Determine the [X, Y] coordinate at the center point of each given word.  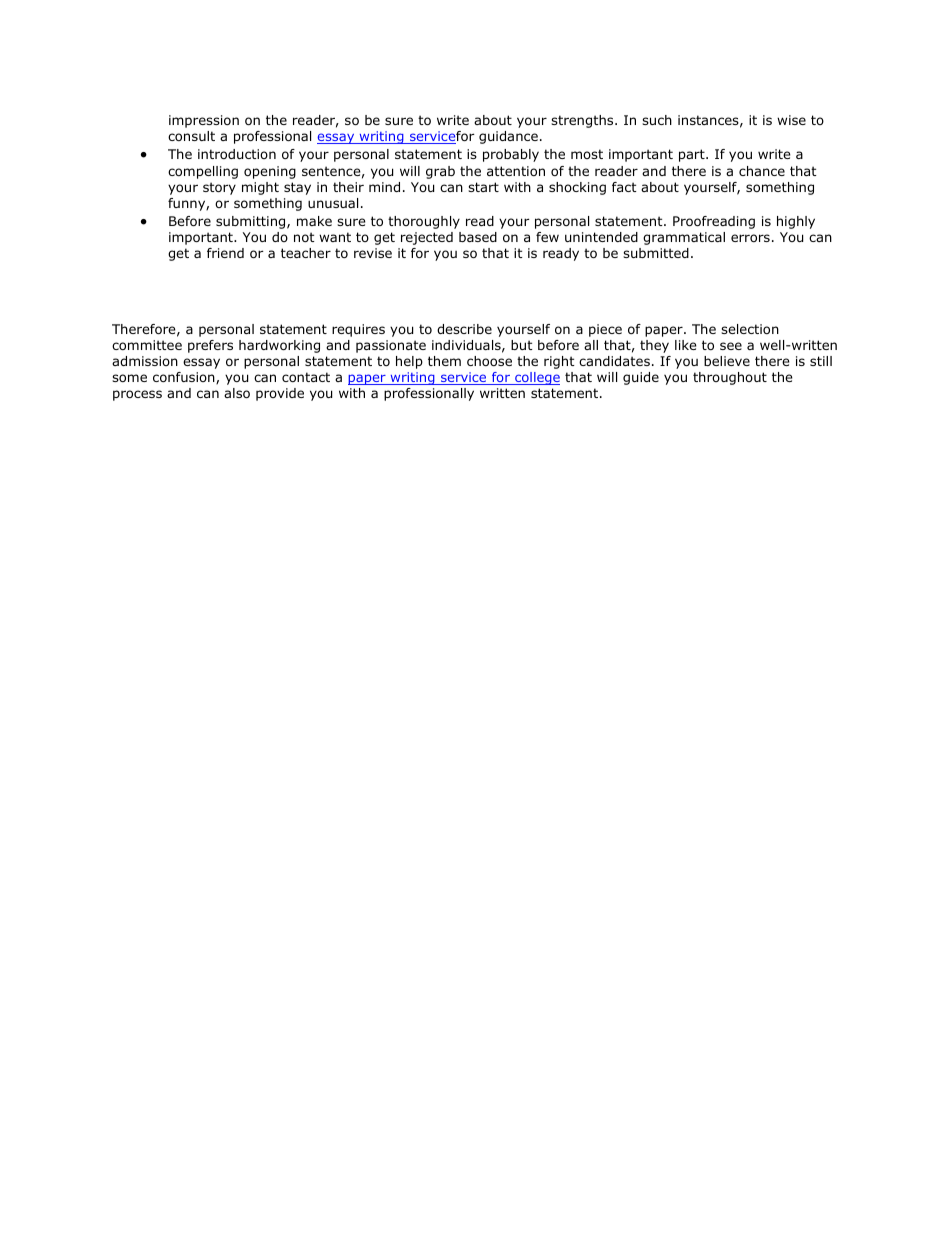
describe [464, 329]
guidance [508, 137]
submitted [656, 253]
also [237, 393]
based [478, 237]
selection [750, 329]
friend [225, 253]
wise [791, 120]
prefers [210, 346]
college [536, 378]
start [483, 187]
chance [762, 171]
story [219, 188]
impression [204, 121]
